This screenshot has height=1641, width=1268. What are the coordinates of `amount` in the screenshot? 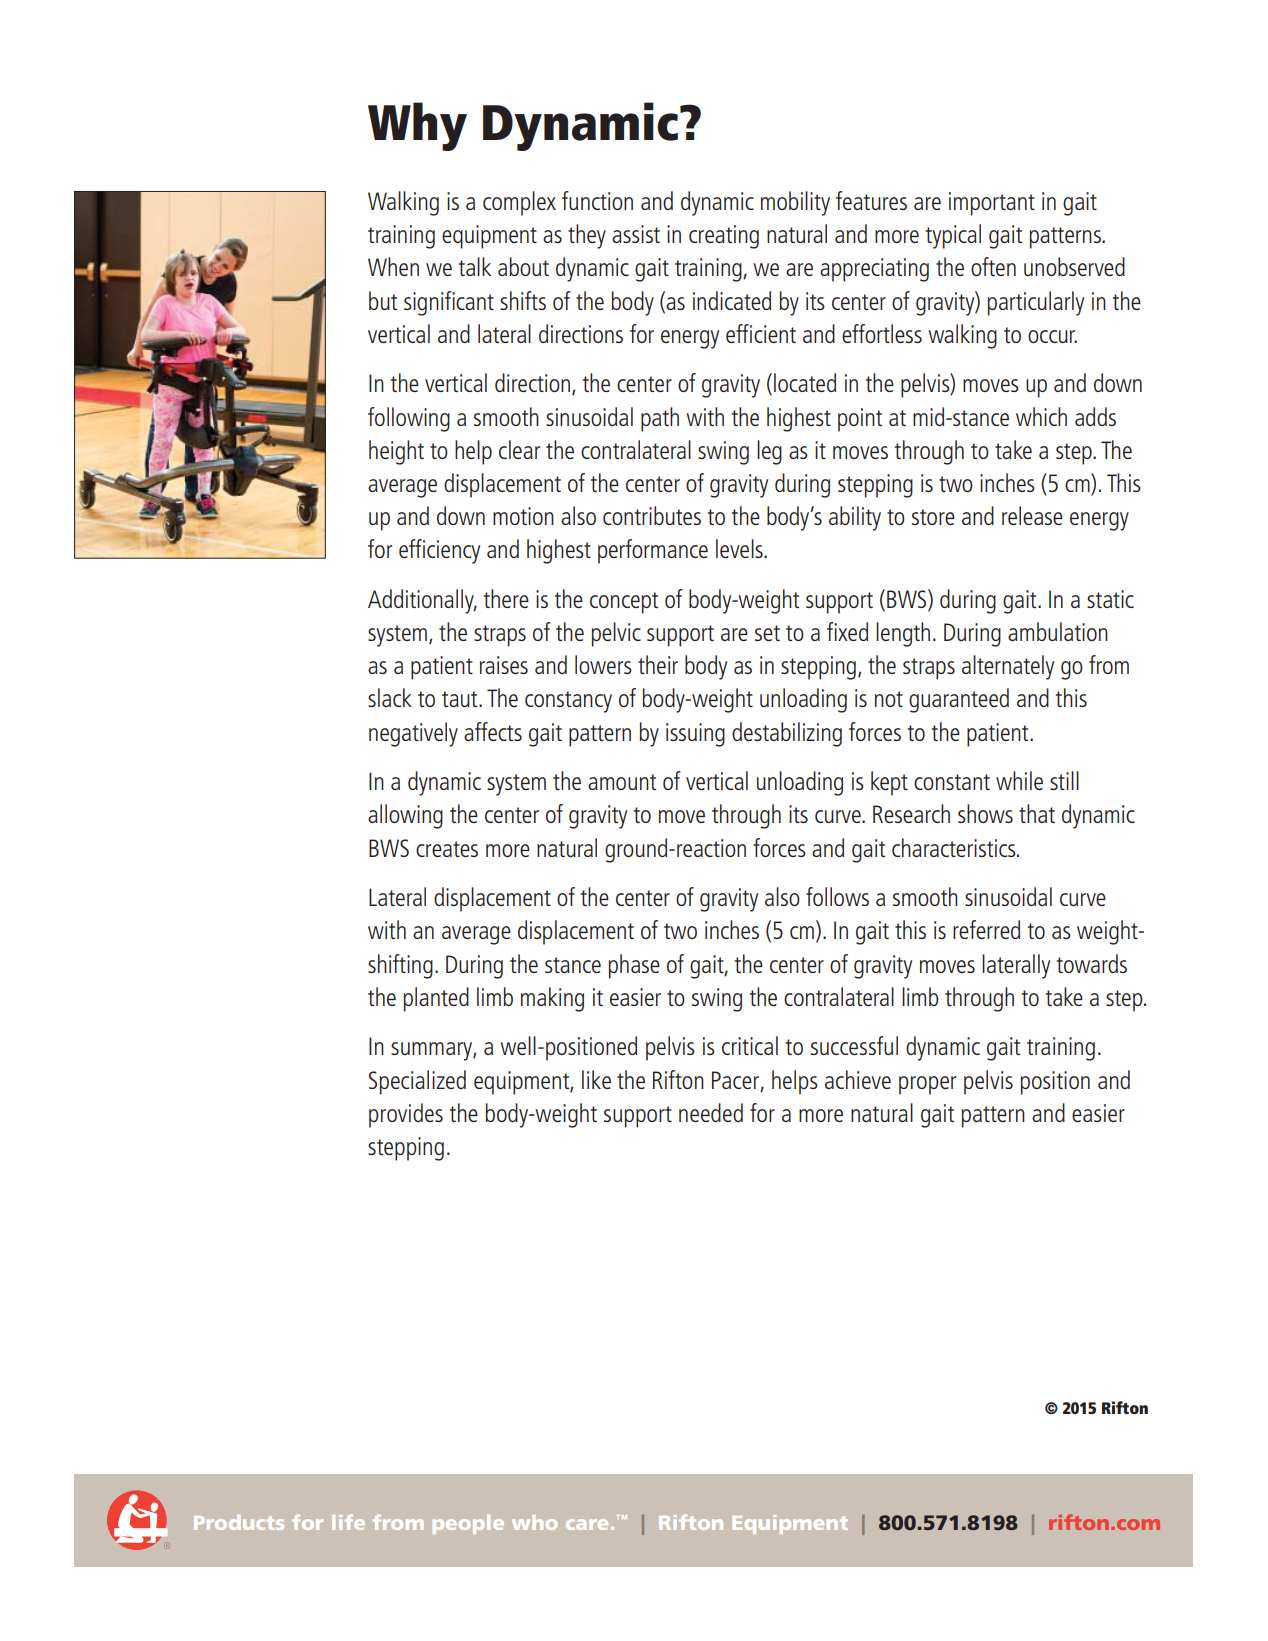 It's located at (622, 782).
